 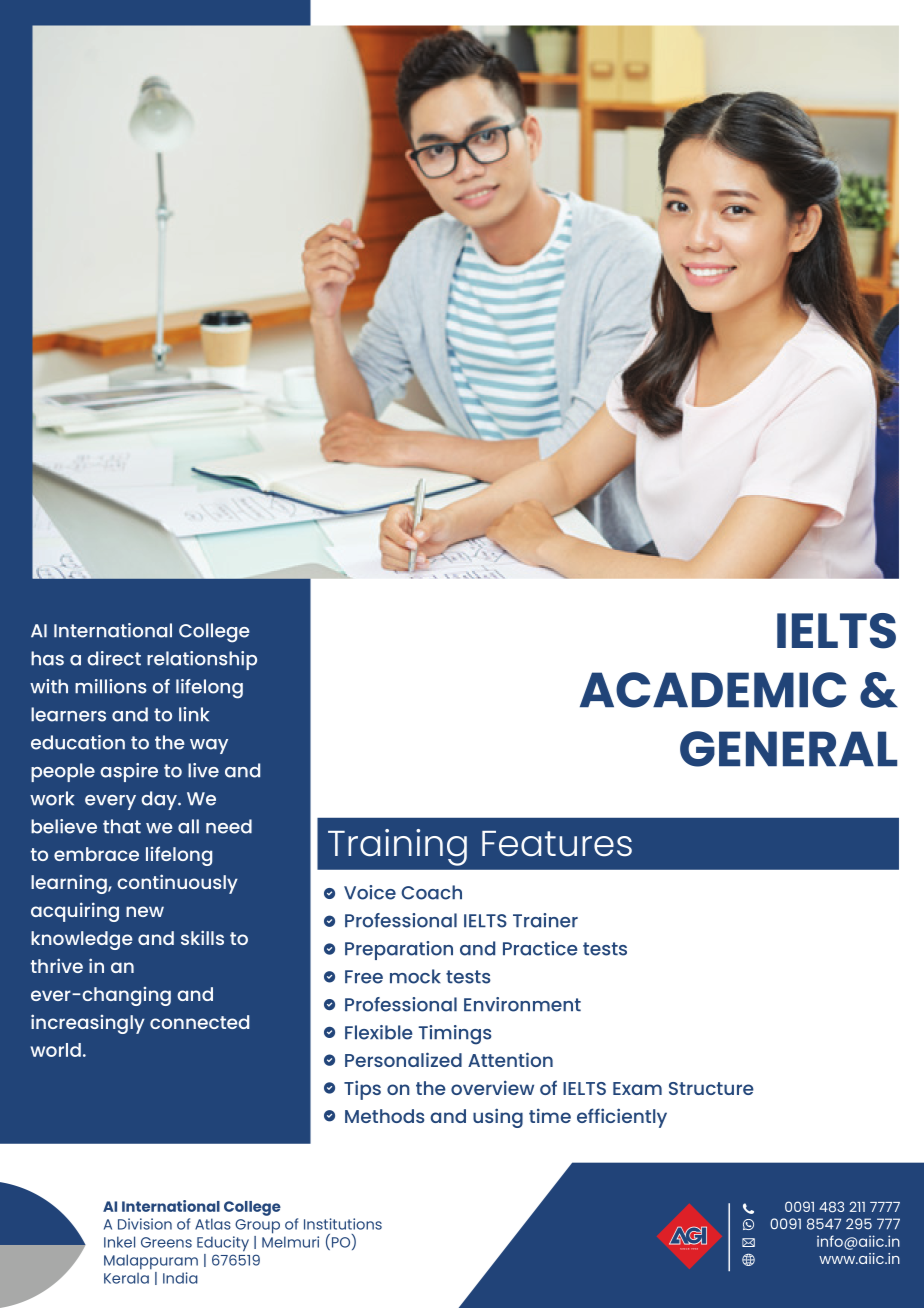 What do you see at coordinates (111, 686) in the screenshot?
I see `millions` at bounding box center [111, 686].
